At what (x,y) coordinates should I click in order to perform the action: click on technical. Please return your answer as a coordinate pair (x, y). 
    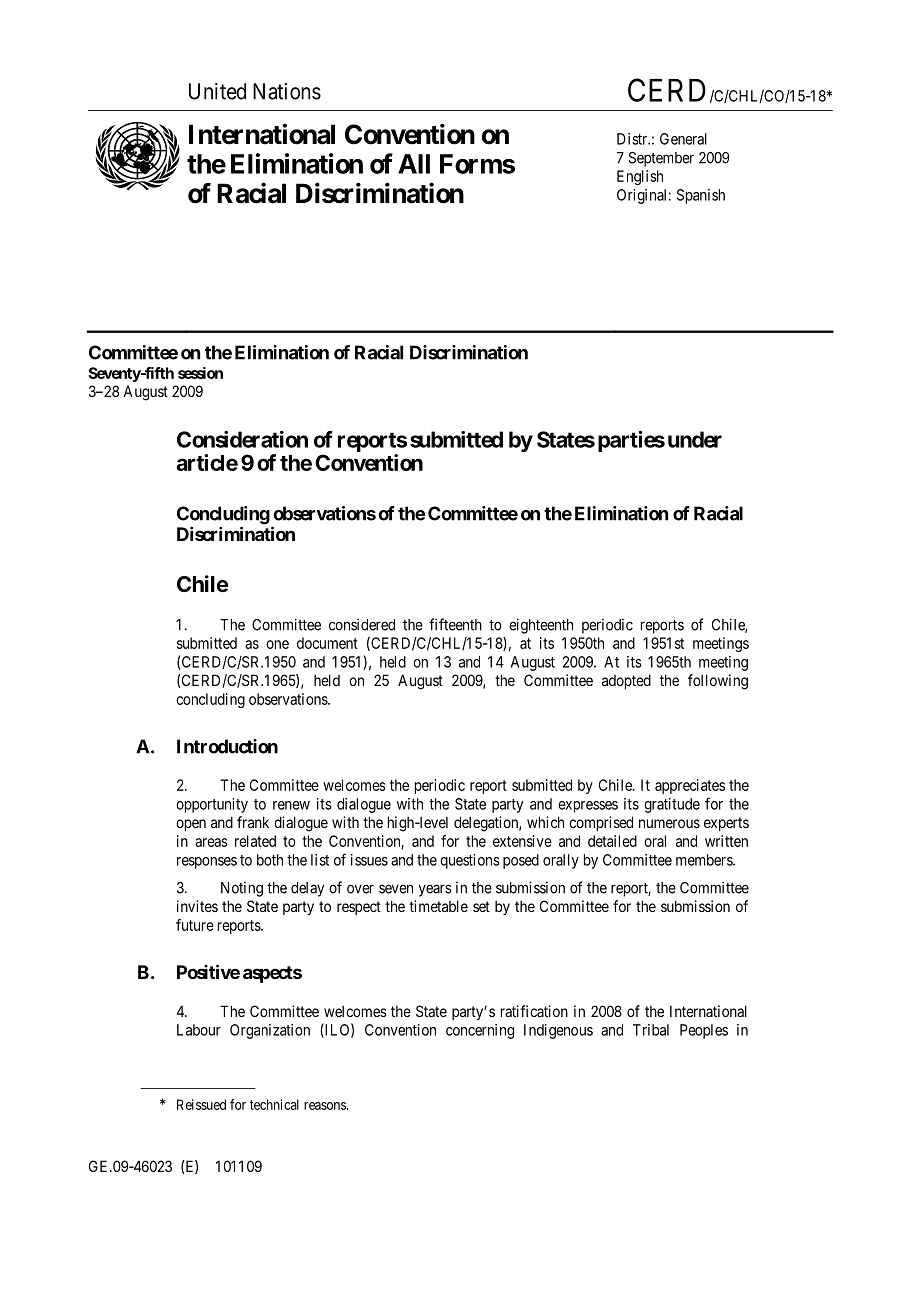
    Looking at the image, I should click on (274, 1104).
